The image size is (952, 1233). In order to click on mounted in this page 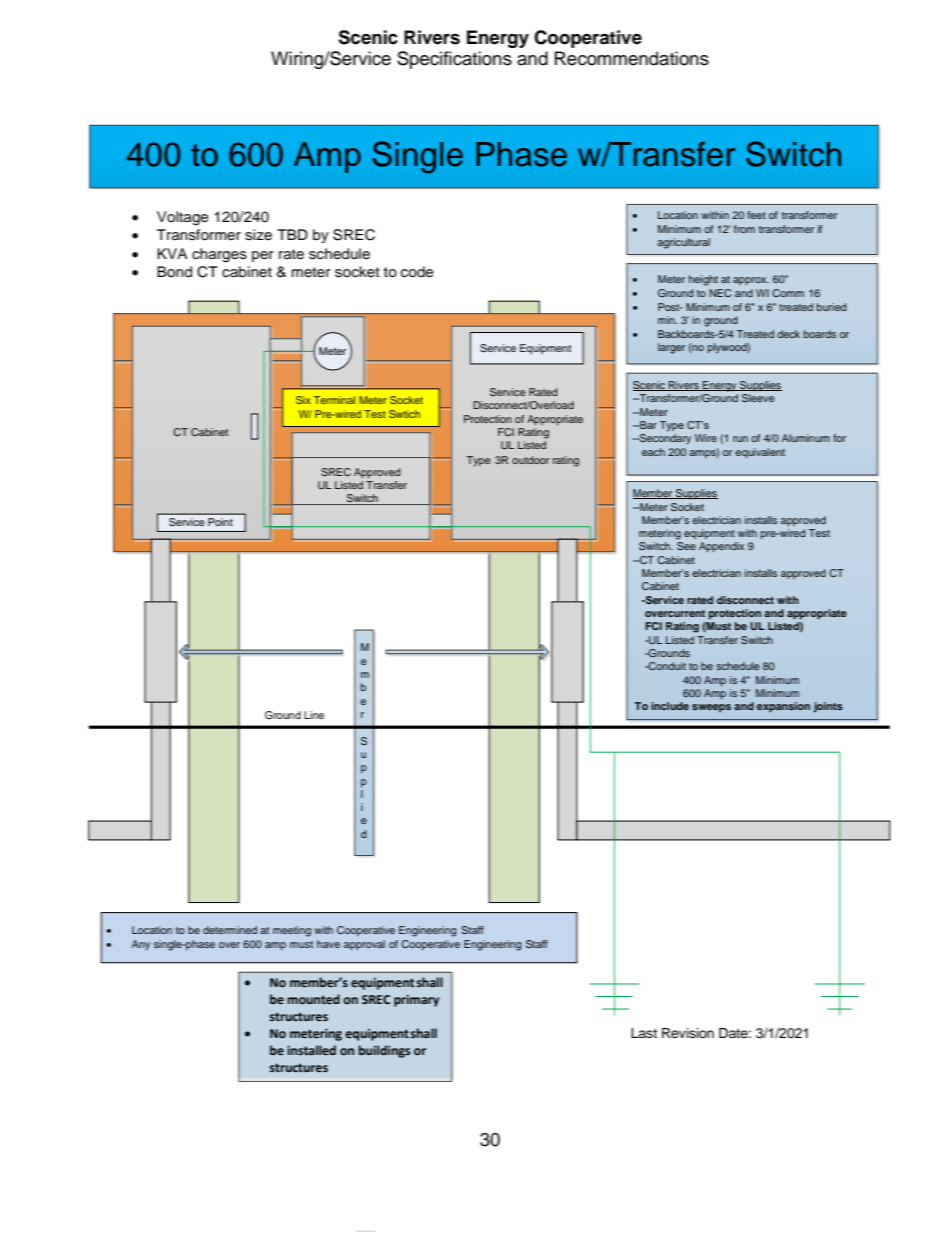, I will do `click(313, 999)`.
